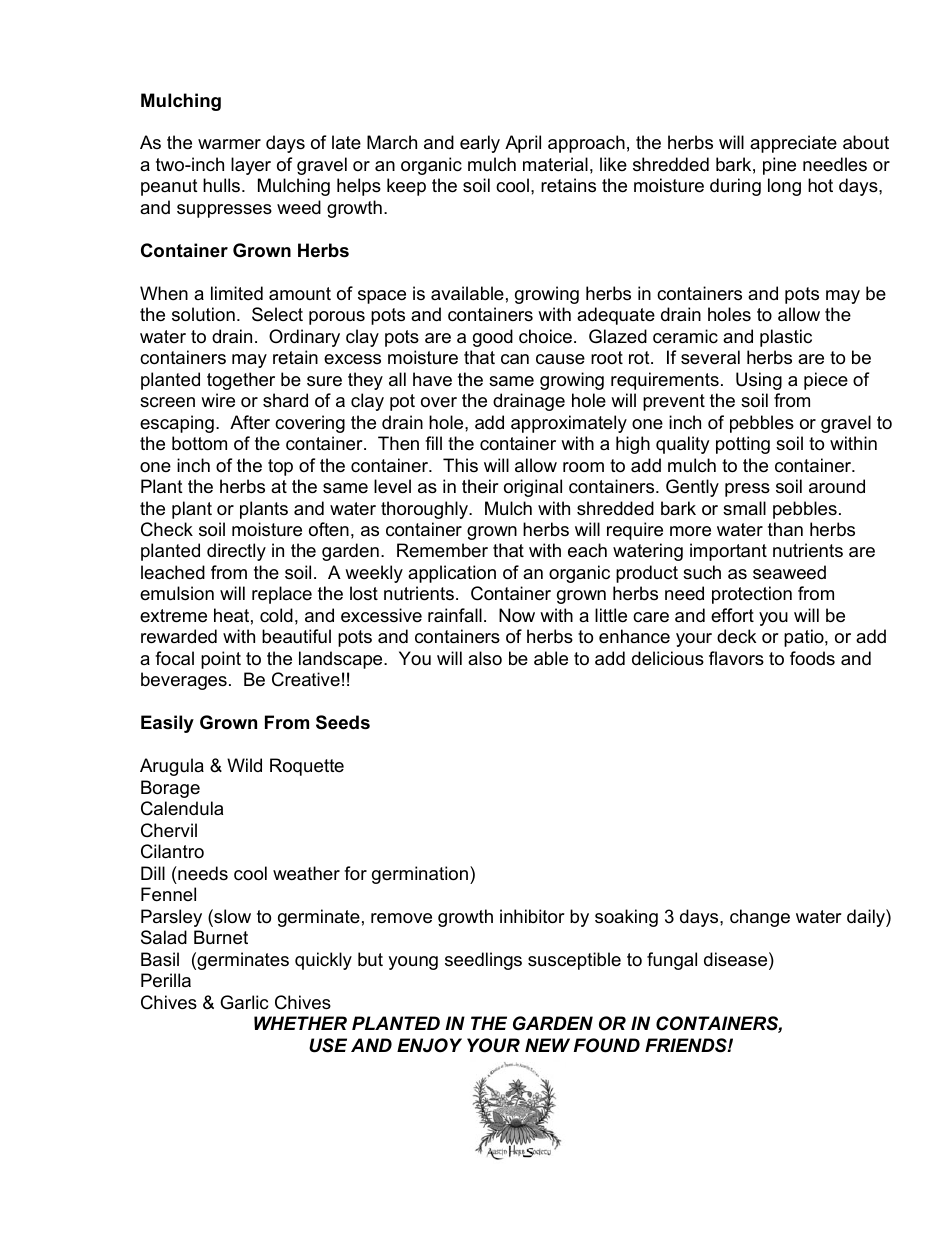 The height and width of the screenshot is (1233, 952). I want to click on Now, so click(517, 615).
